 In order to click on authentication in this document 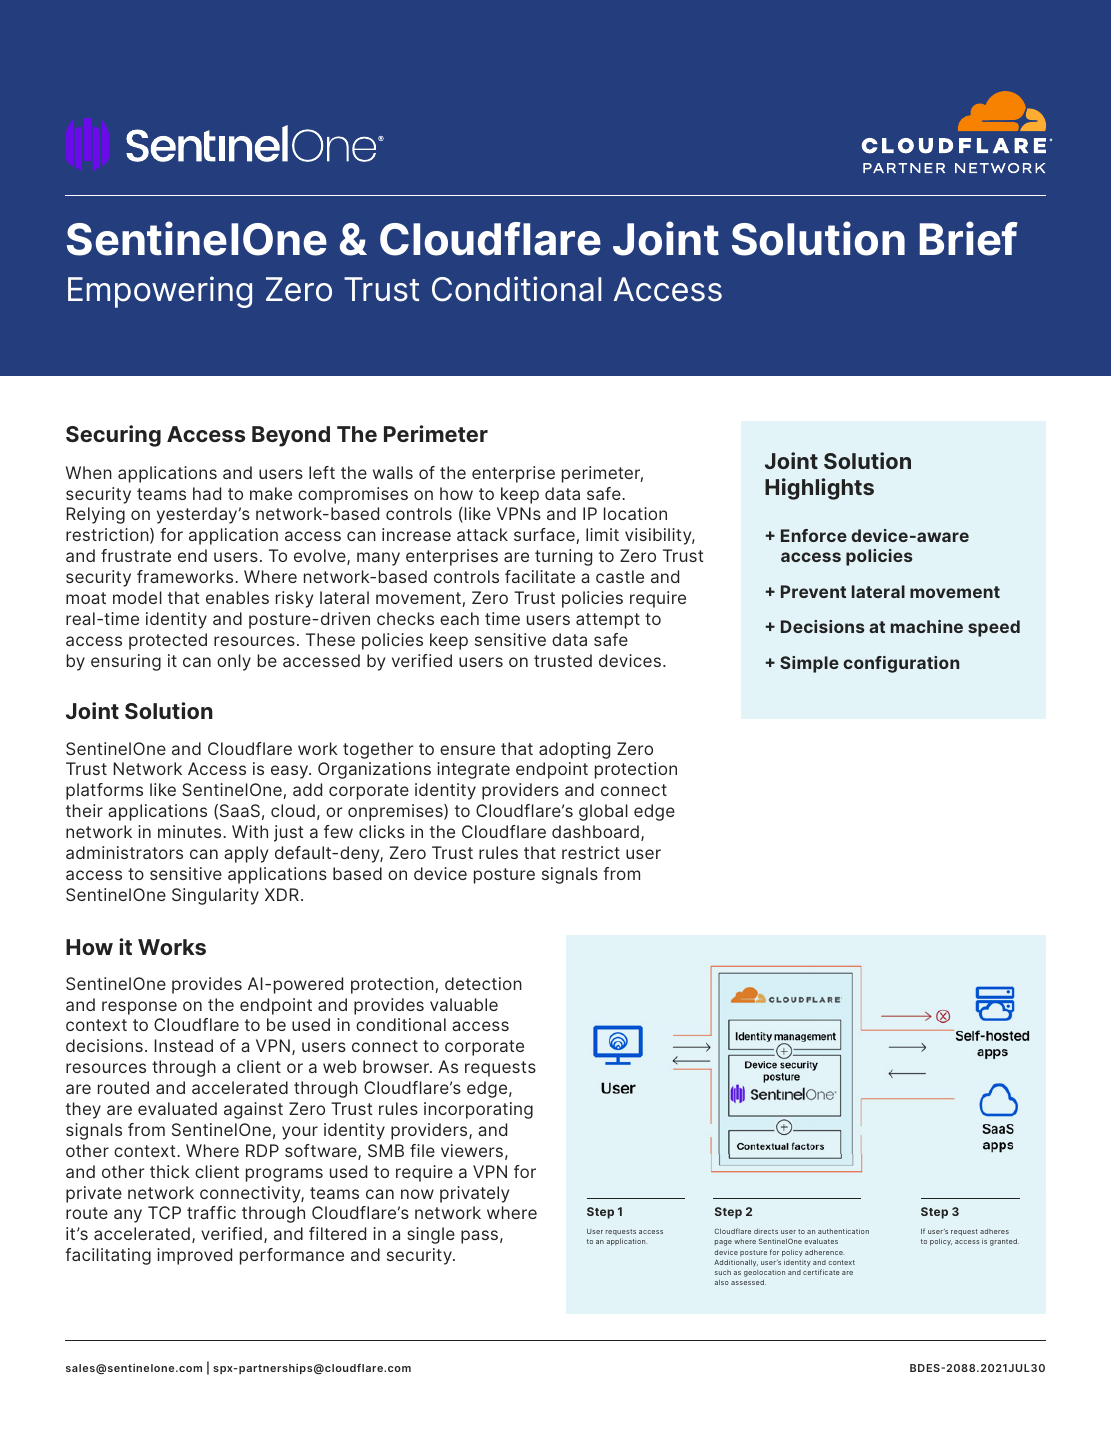, I will do `click(843, 1231)`.
